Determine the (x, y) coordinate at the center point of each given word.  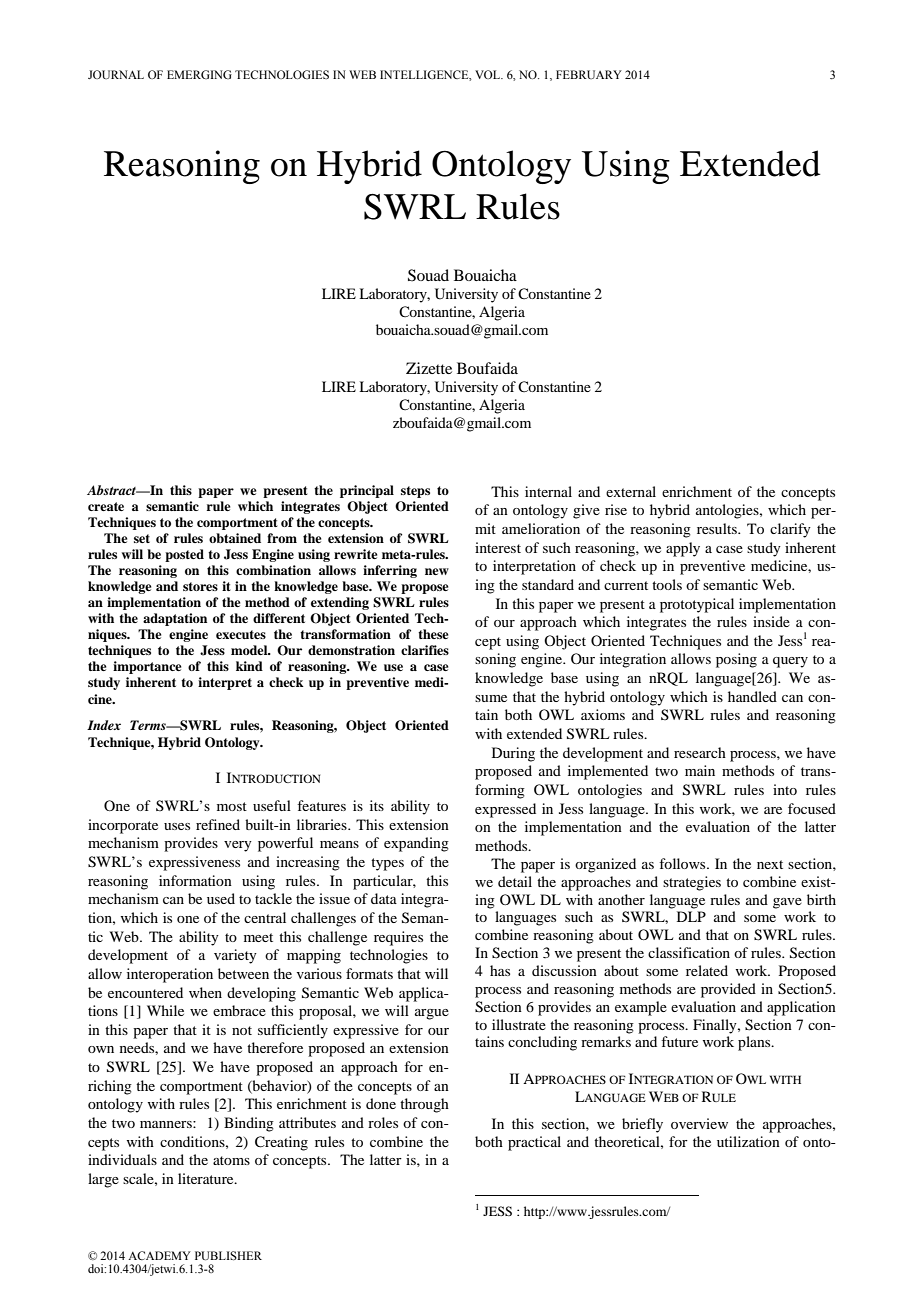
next (770, 864)
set (142, 538)
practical (534, 1143)
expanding (416, 844)
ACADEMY (159, 1255)
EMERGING (199, 74)
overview (699, 1123)
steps (415, 492)
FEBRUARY (589, 74)
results (718, 528)
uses (177, 826)
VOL (489, 74)
